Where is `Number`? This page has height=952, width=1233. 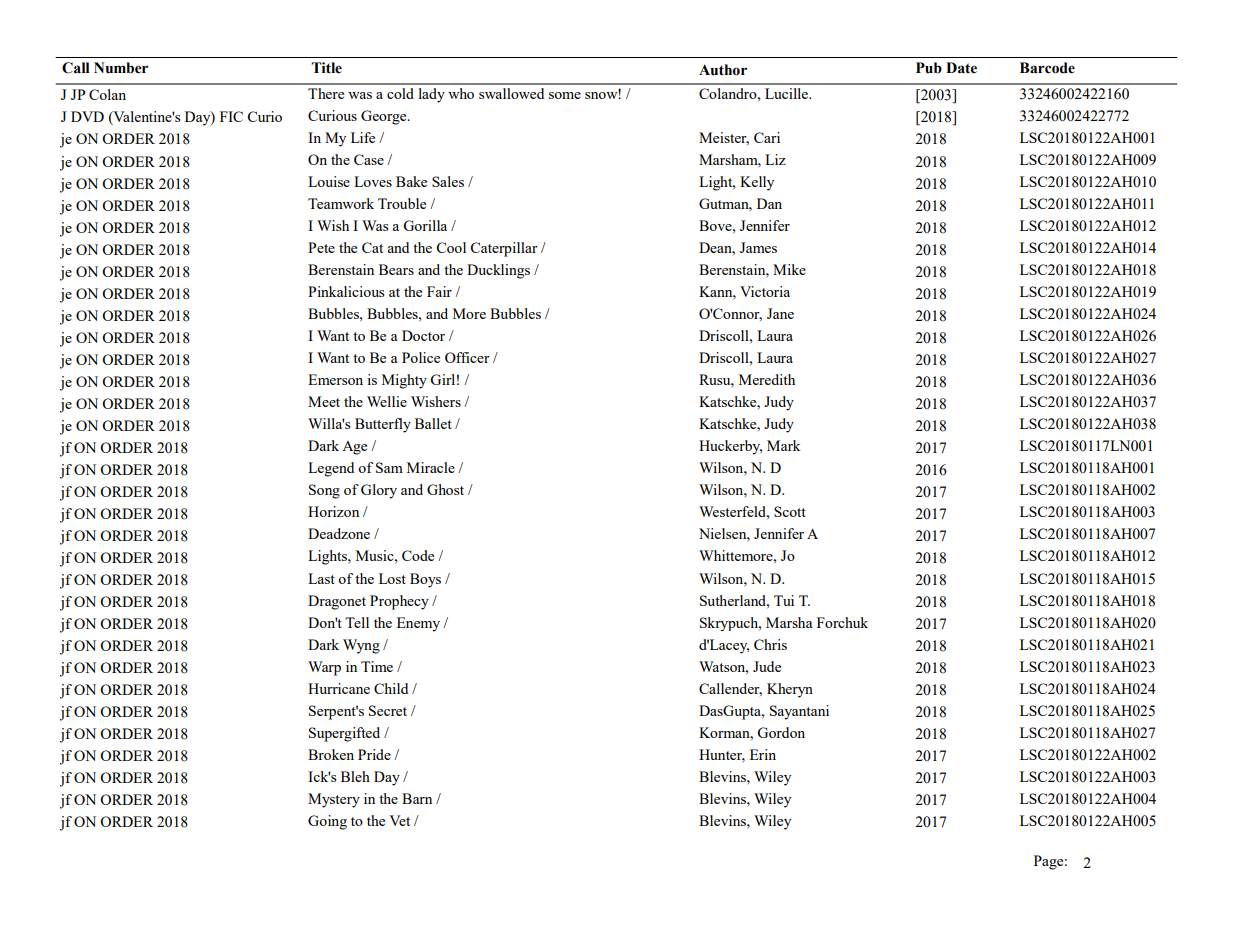 Number is located at coordinates (121, 68).
